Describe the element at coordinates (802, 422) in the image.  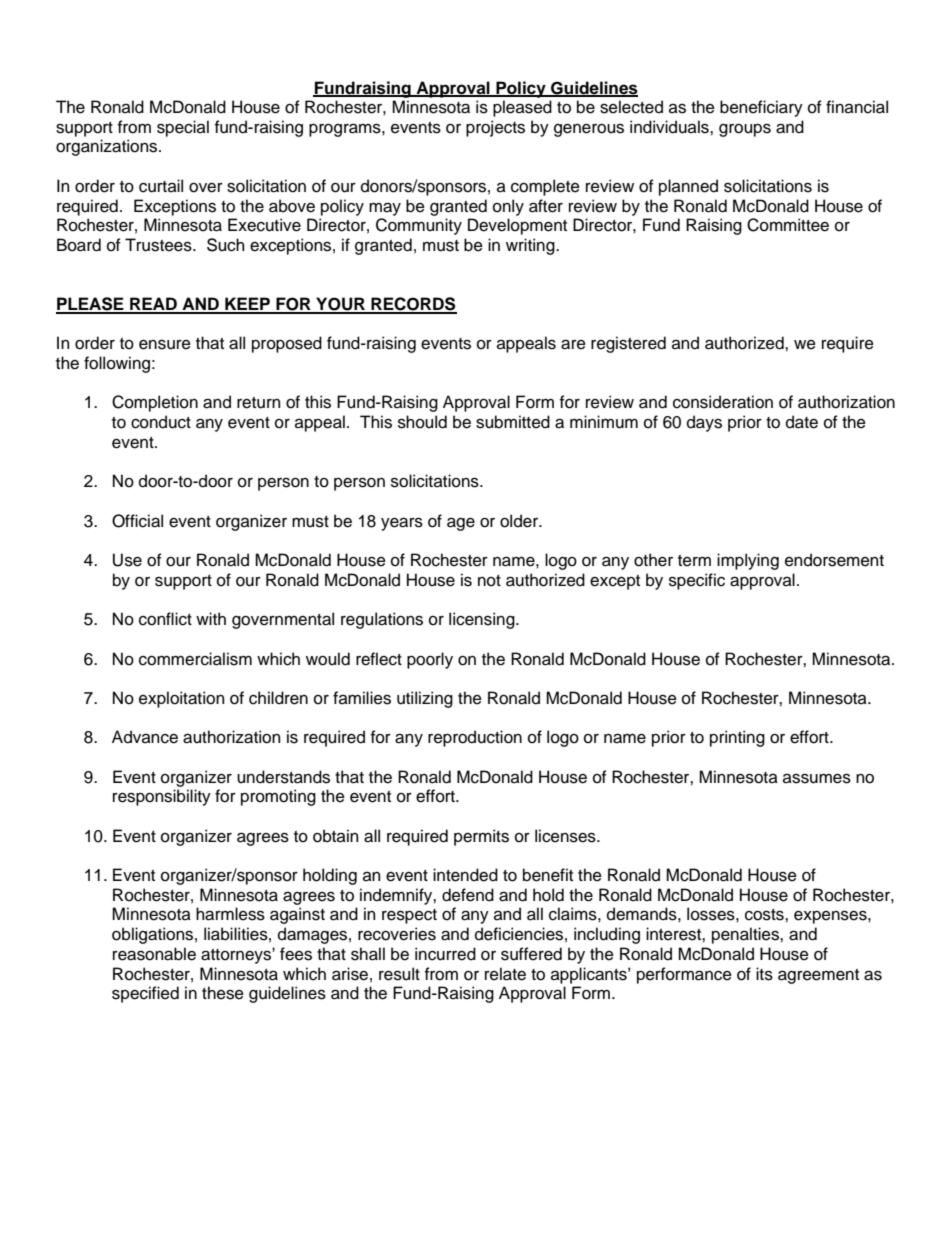
I see `date` at that location.
